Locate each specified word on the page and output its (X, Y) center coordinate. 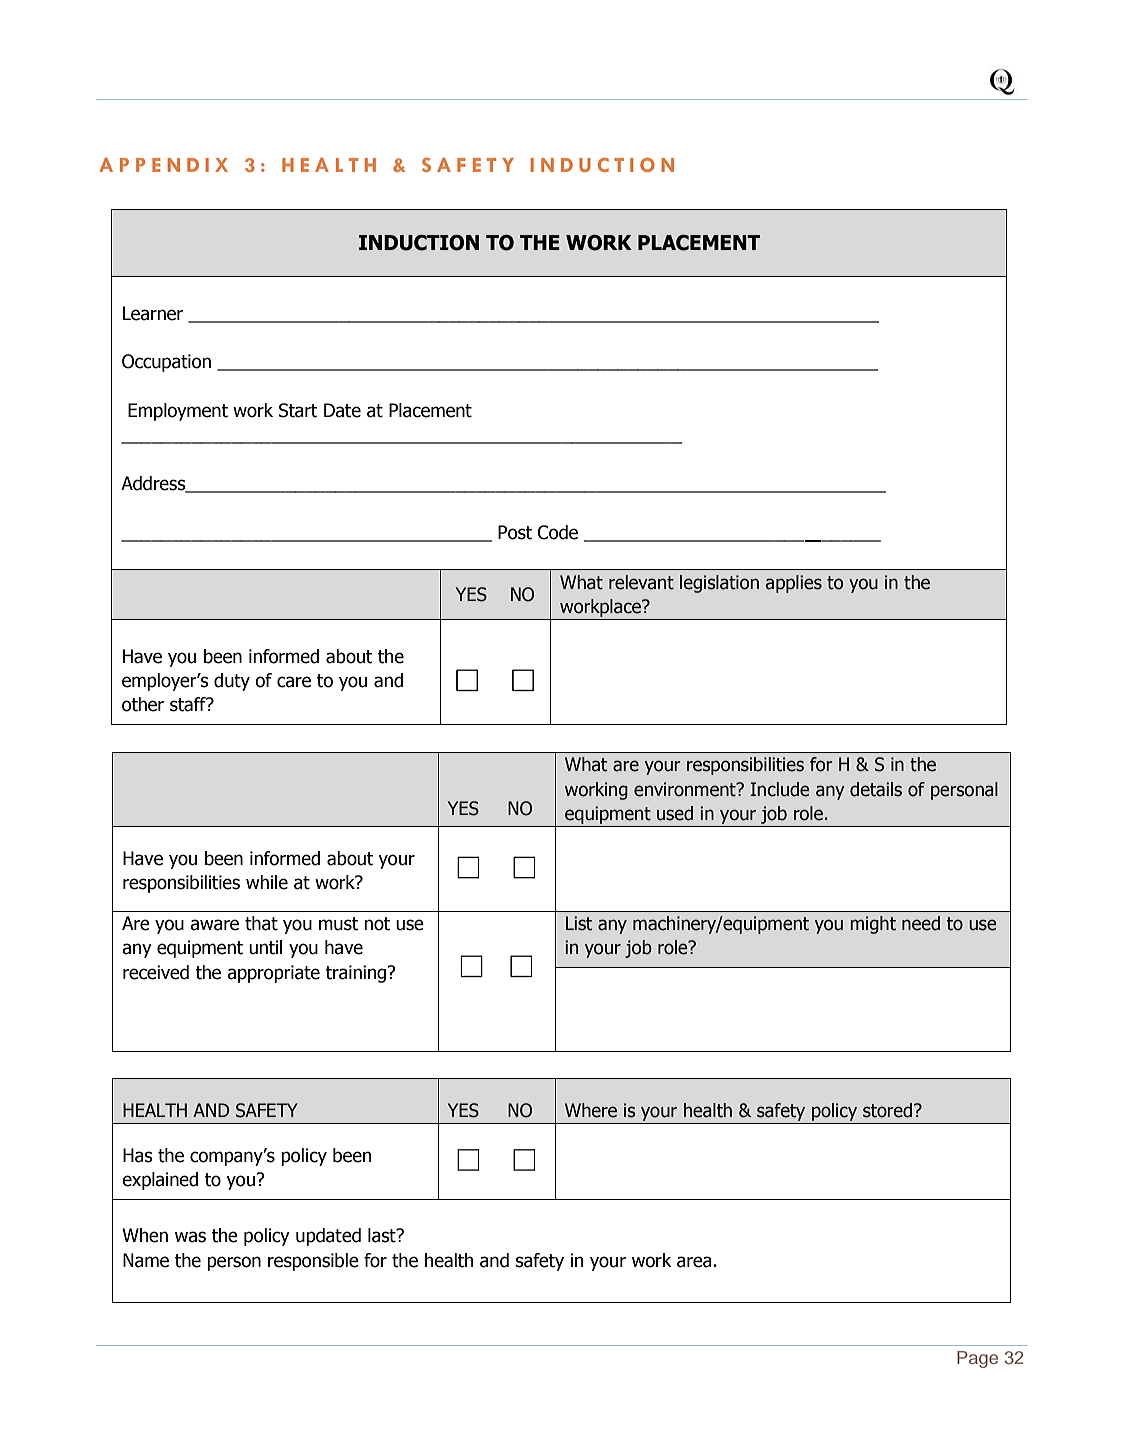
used (675, 813)
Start (298, 410)
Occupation (166, 363)
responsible (313, 1262)
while (267, 882)
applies (794, 584)
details (876, 789)
